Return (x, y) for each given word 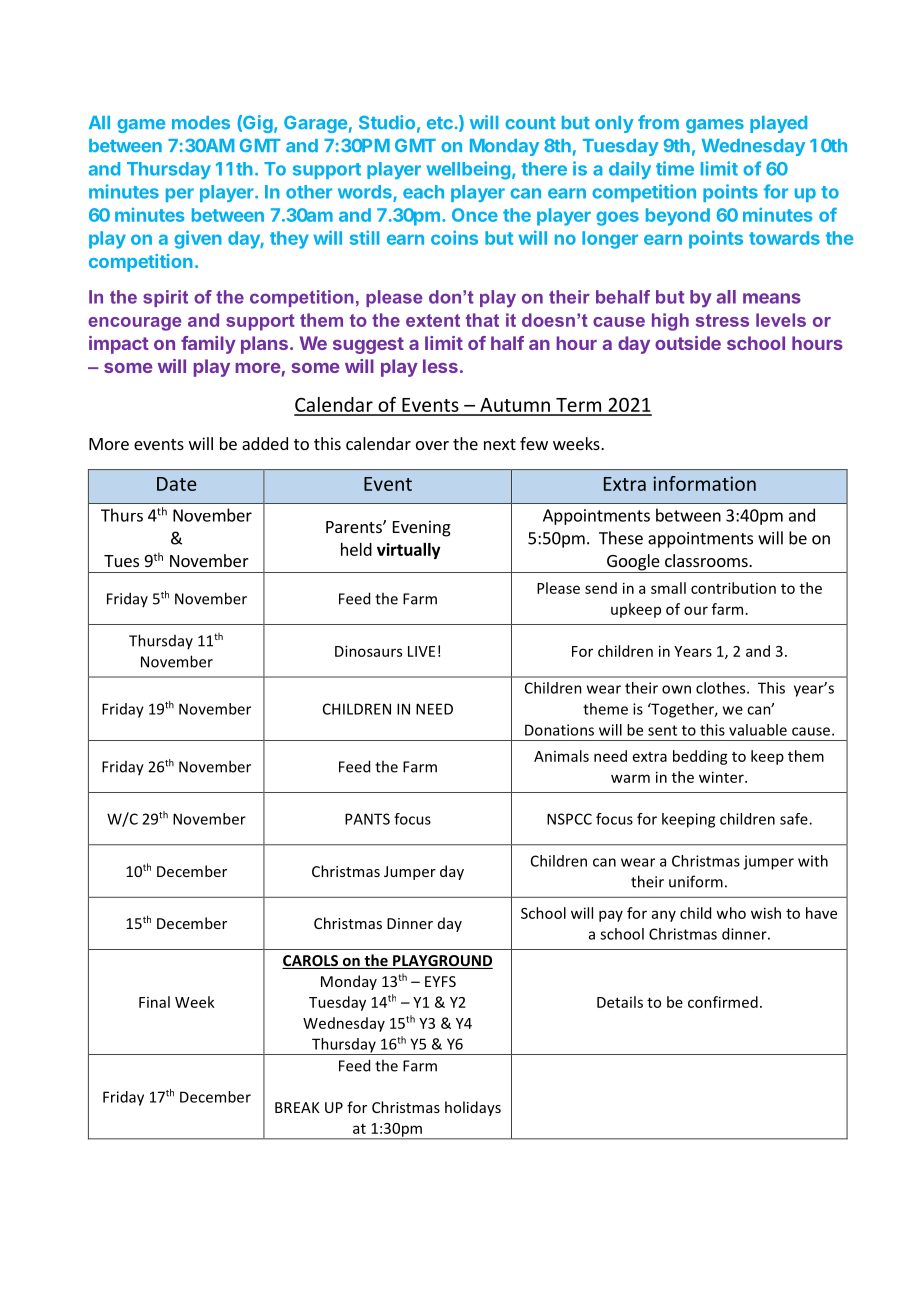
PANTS (367, 819)
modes (201, 123)
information (704, 483)
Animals (561, 756)
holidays (473, 1108)
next (500, 444)
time (675, 168)
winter (722, 777)
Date (177, 484)
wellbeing (468, 170)
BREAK (297, 1107)
